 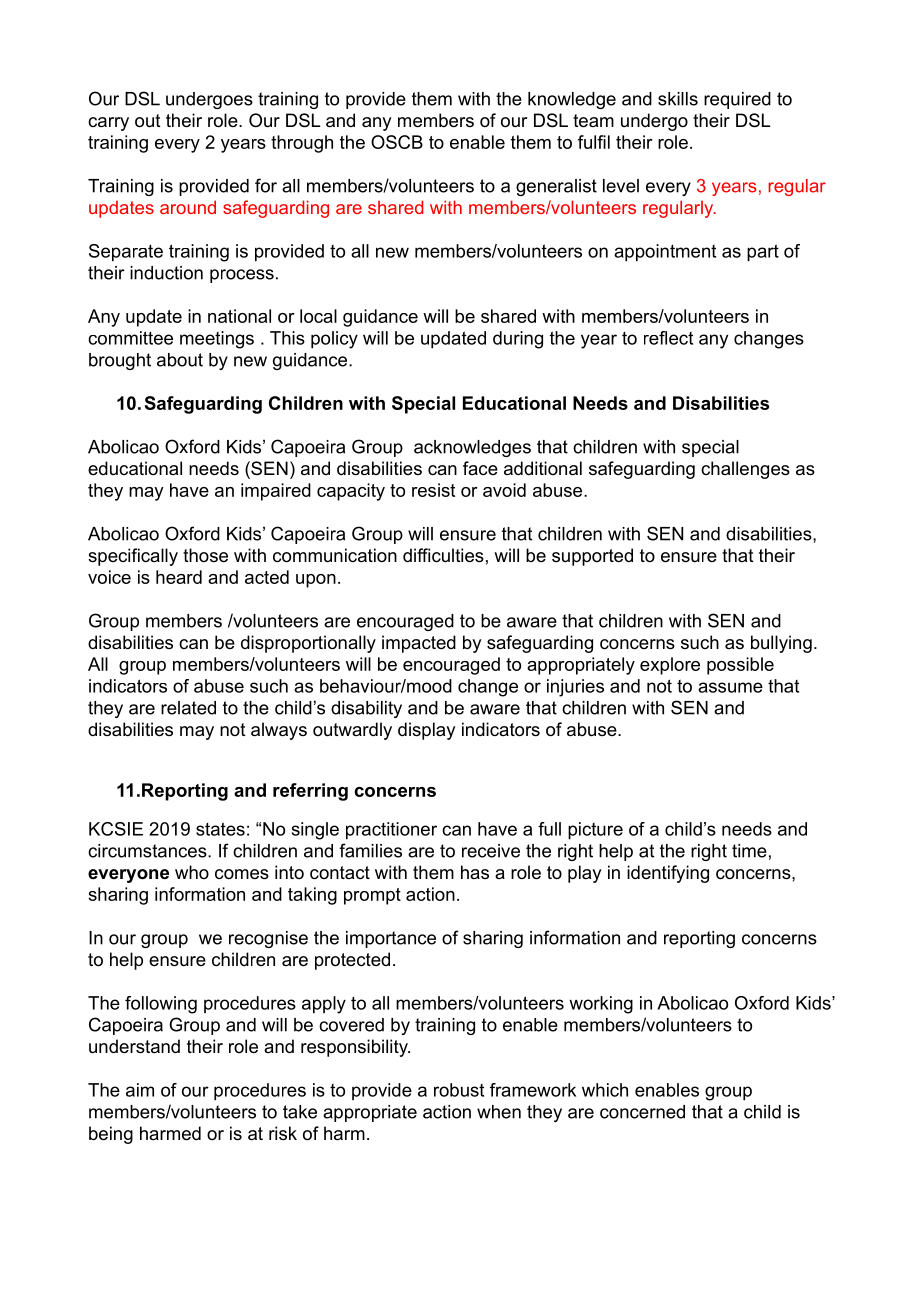 What do you see at coordinates (108, 124) in the page?
I see `carry` at bounding box center [108, 124].
